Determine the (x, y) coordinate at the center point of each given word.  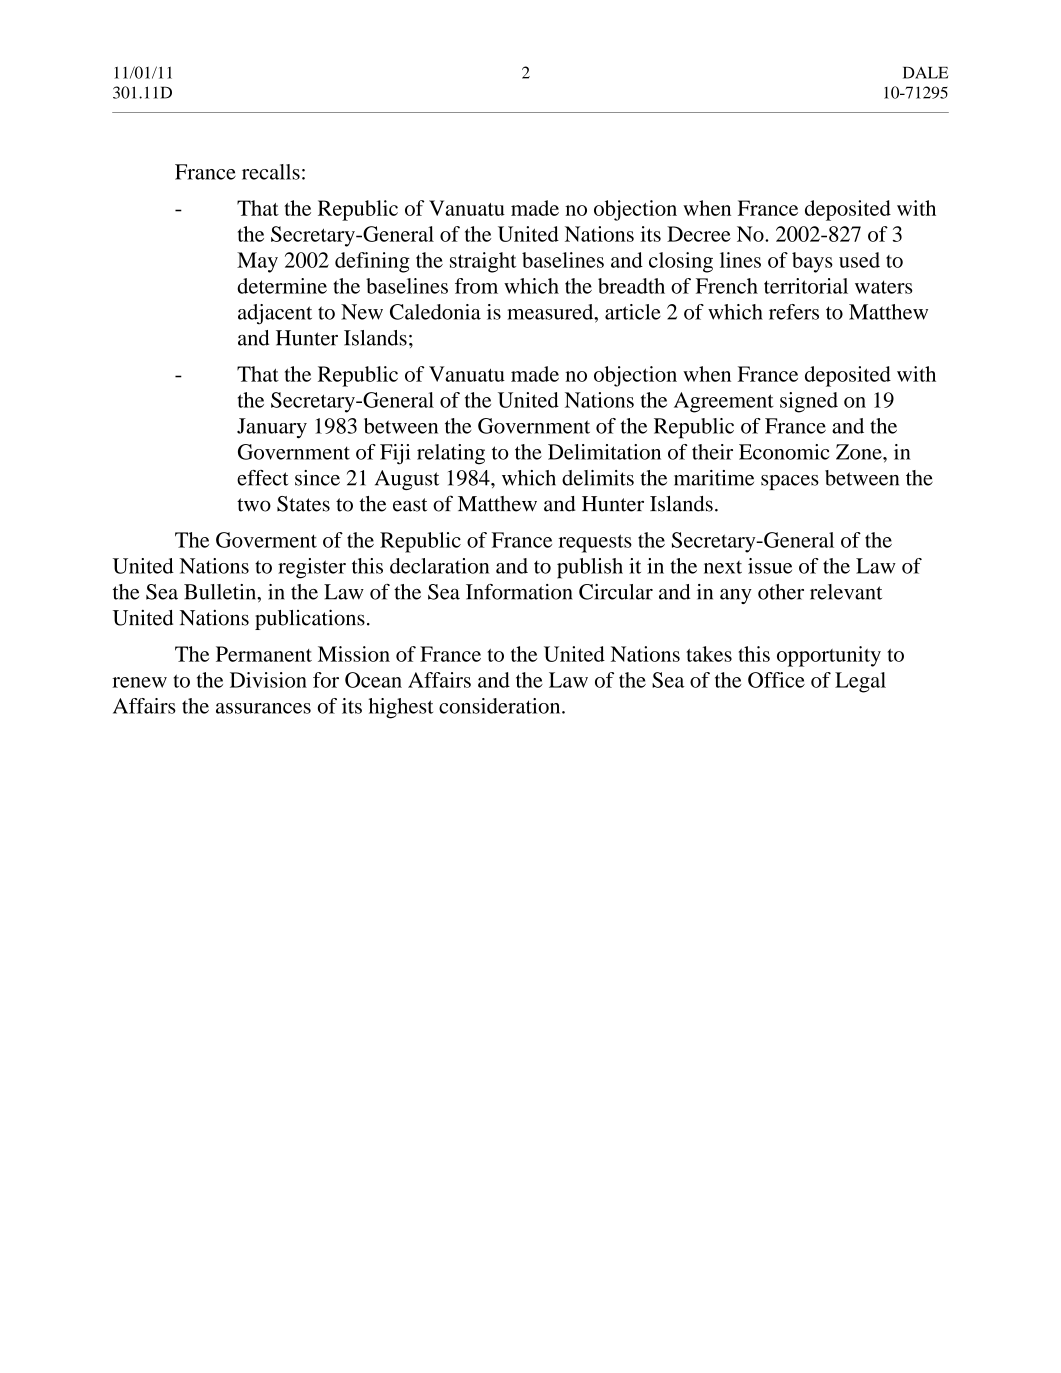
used (859, 260)
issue (770, 566)
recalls (271, 172)
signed (809, 402)
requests (595, 543)
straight (483, 262)
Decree (699, 234)
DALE (925, 73)
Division (268, 680)
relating (451, 454)
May (257, 262)
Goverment (266, 540)
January (272, 428)
